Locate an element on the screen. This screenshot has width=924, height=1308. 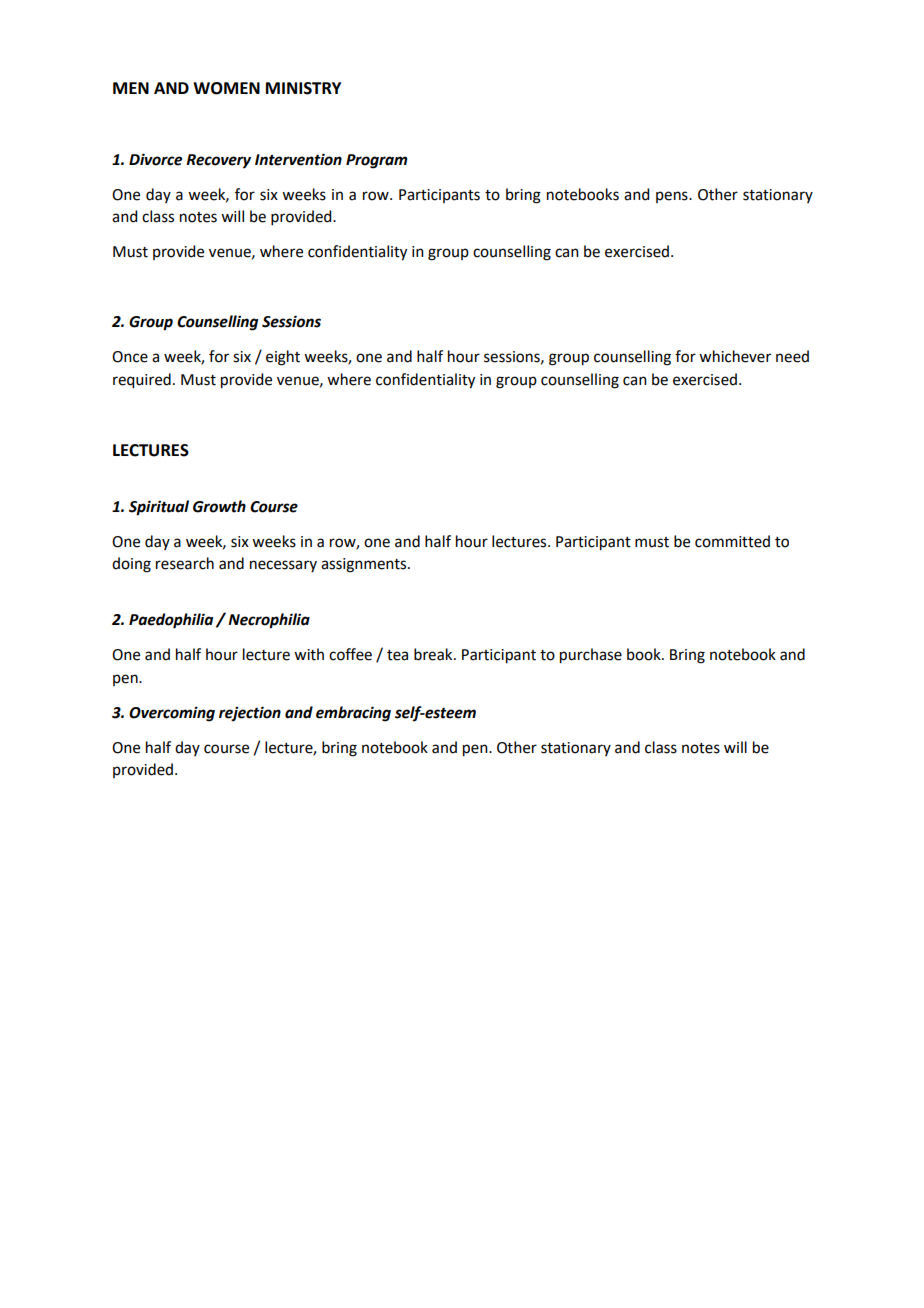
Program is located at coordinates (376, 161).
